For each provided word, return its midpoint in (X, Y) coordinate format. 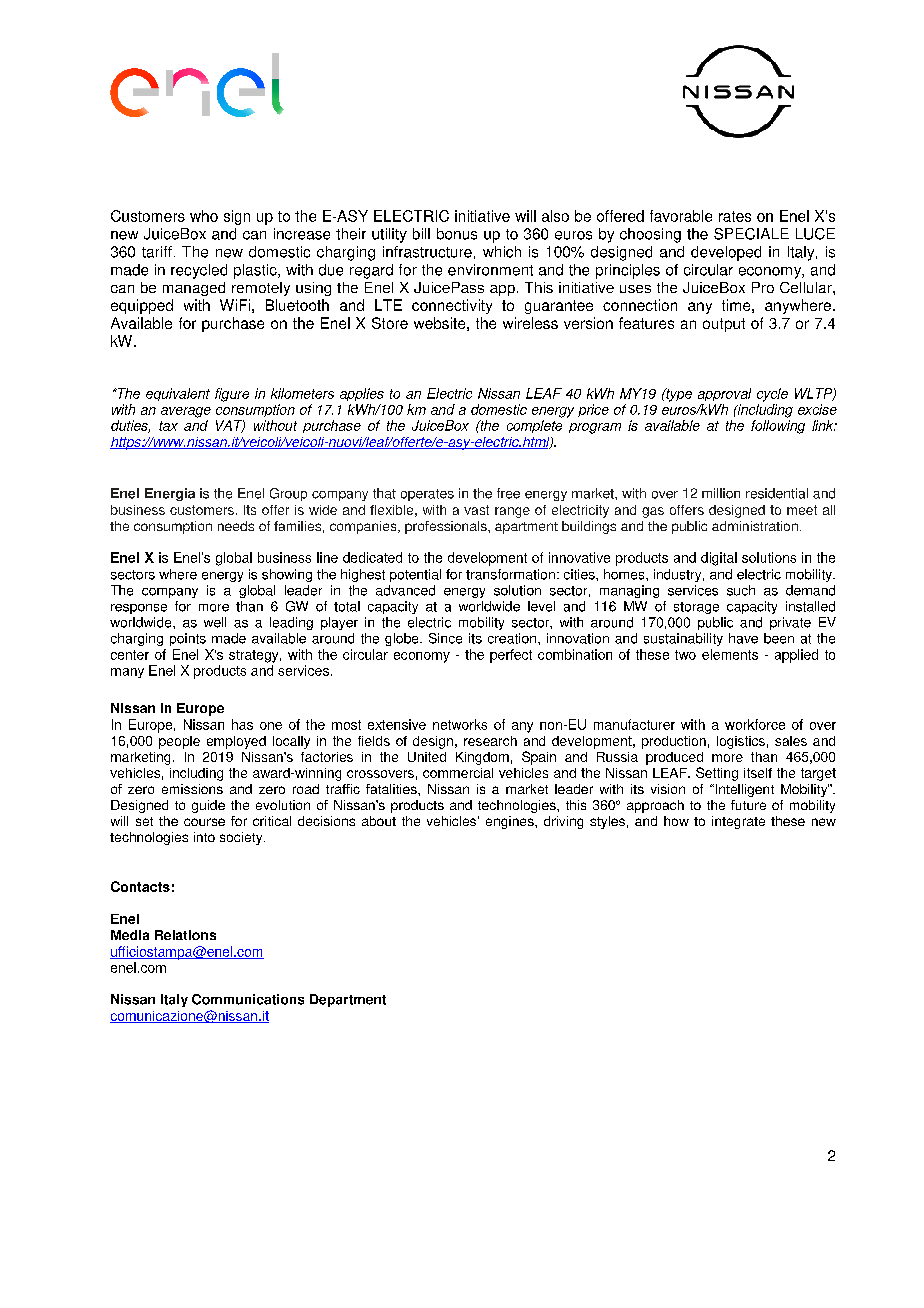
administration (755, 526)
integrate (738, 822)
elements (730, 654)
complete (534, 426)
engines (511, 822)
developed (726, 253)
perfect (511, 656)
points (188, 639)
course (204, 822)
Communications (248, 999)
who (204, 216)
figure (232, 395)
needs (236, 526)
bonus (457, 234)
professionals (447, 527)
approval (724, 394)
